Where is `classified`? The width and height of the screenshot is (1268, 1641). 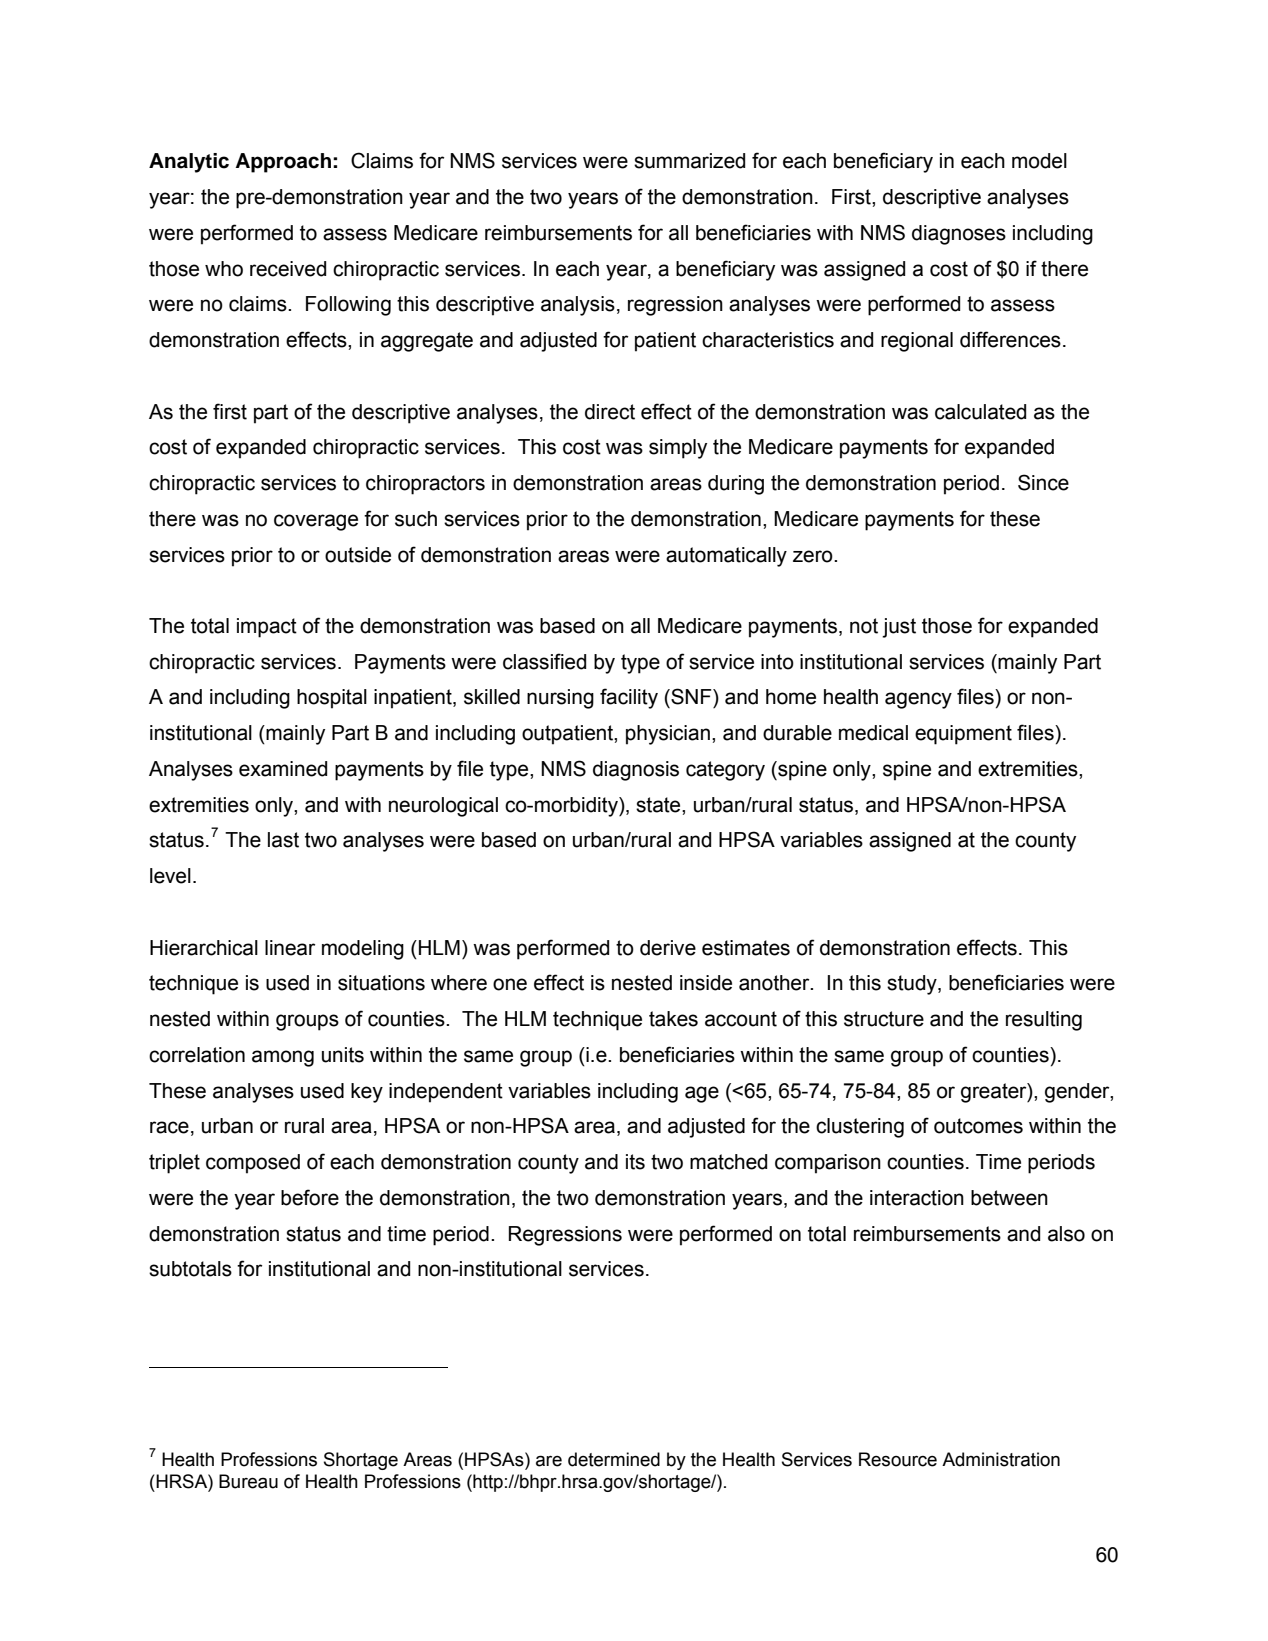 classified is located at coordinates (544, 661).
